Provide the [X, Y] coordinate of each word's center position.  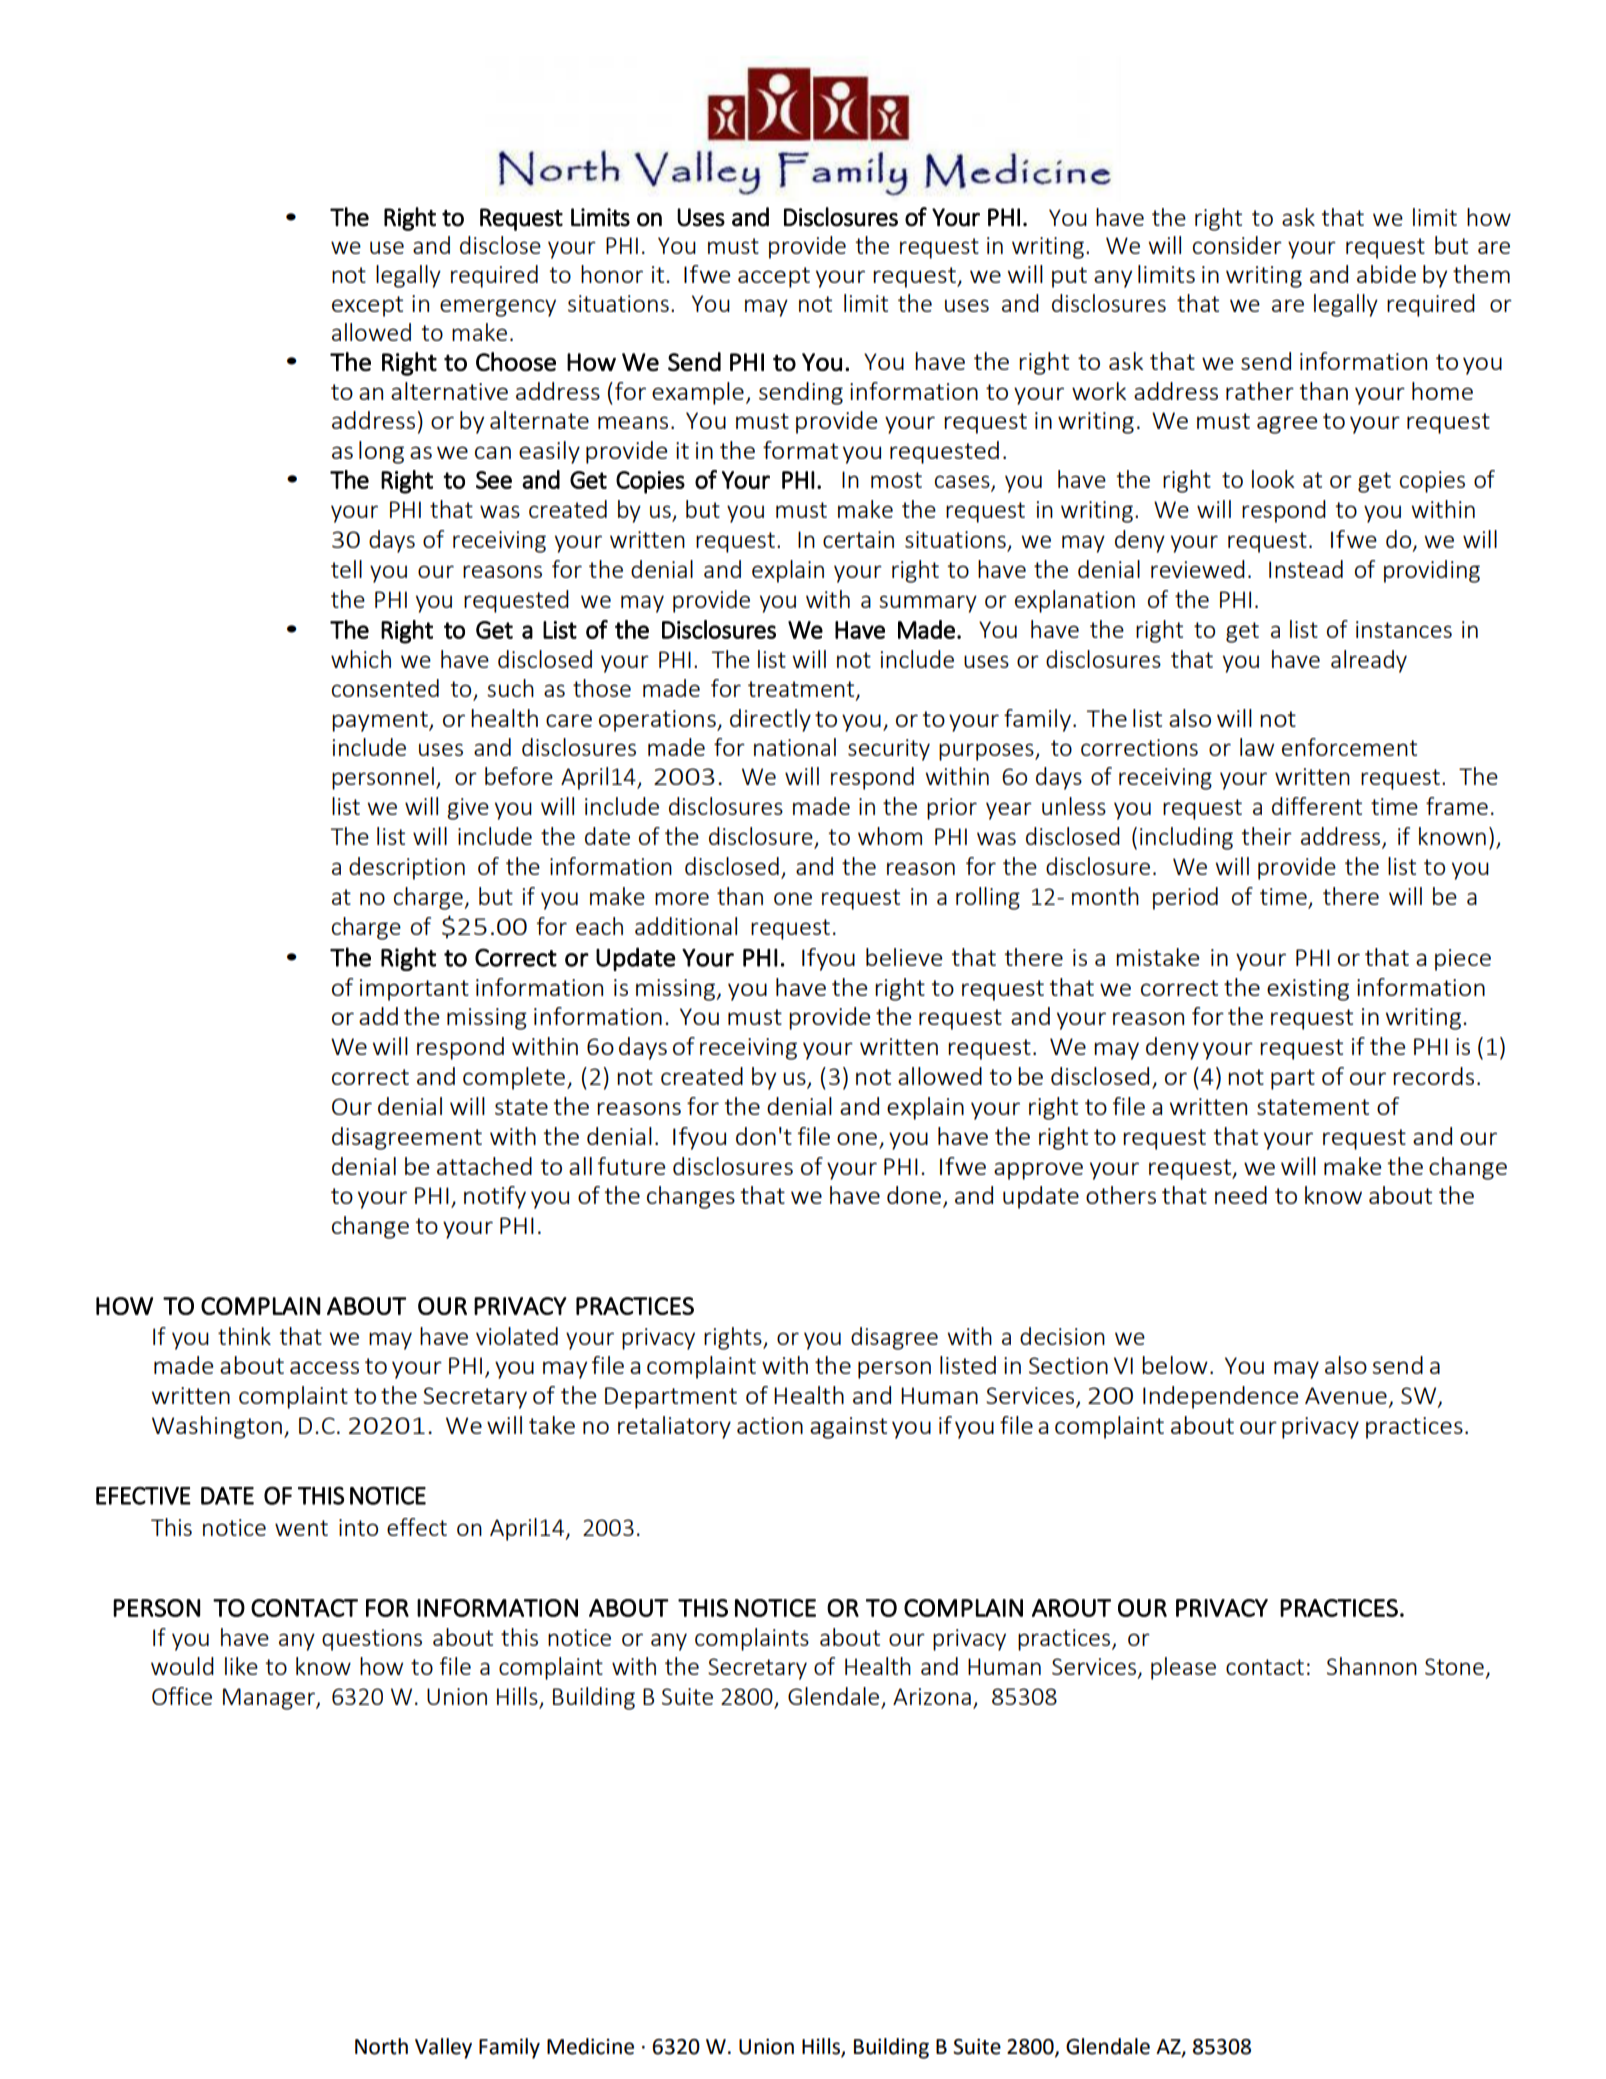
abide [1386, 274]
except [367, 306]
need [1241, 1195]
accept [774, 277]
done [914, 1195]
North [381, 2046]
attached [484, 1166]
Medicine [590, 2046]
